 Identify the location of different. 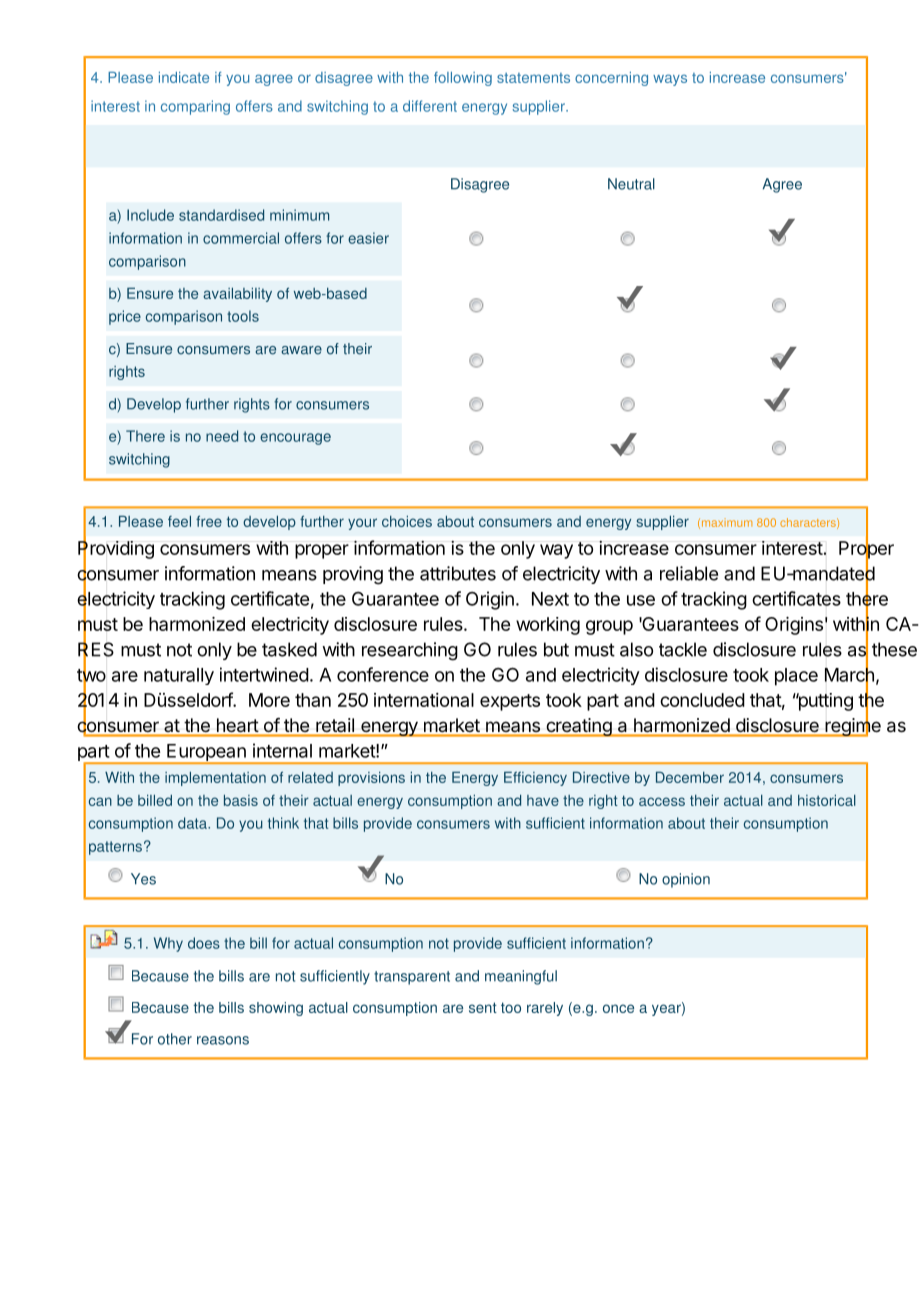
(430, 106).
